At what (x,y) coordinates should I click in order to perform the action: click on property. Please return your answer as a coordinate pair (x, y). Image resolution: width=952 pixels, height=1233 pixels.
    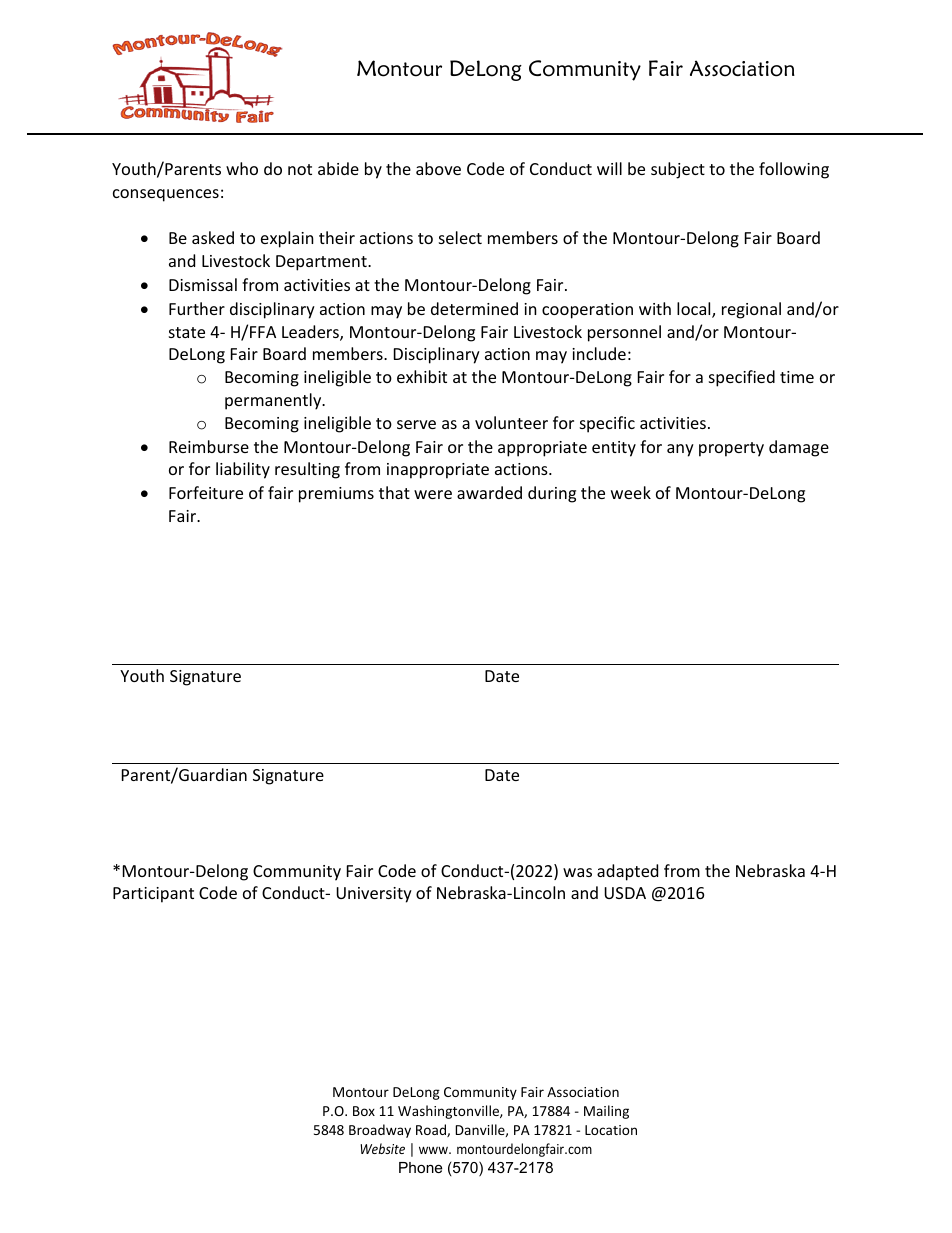
    Looking at the image, I should click on (731, 449).
